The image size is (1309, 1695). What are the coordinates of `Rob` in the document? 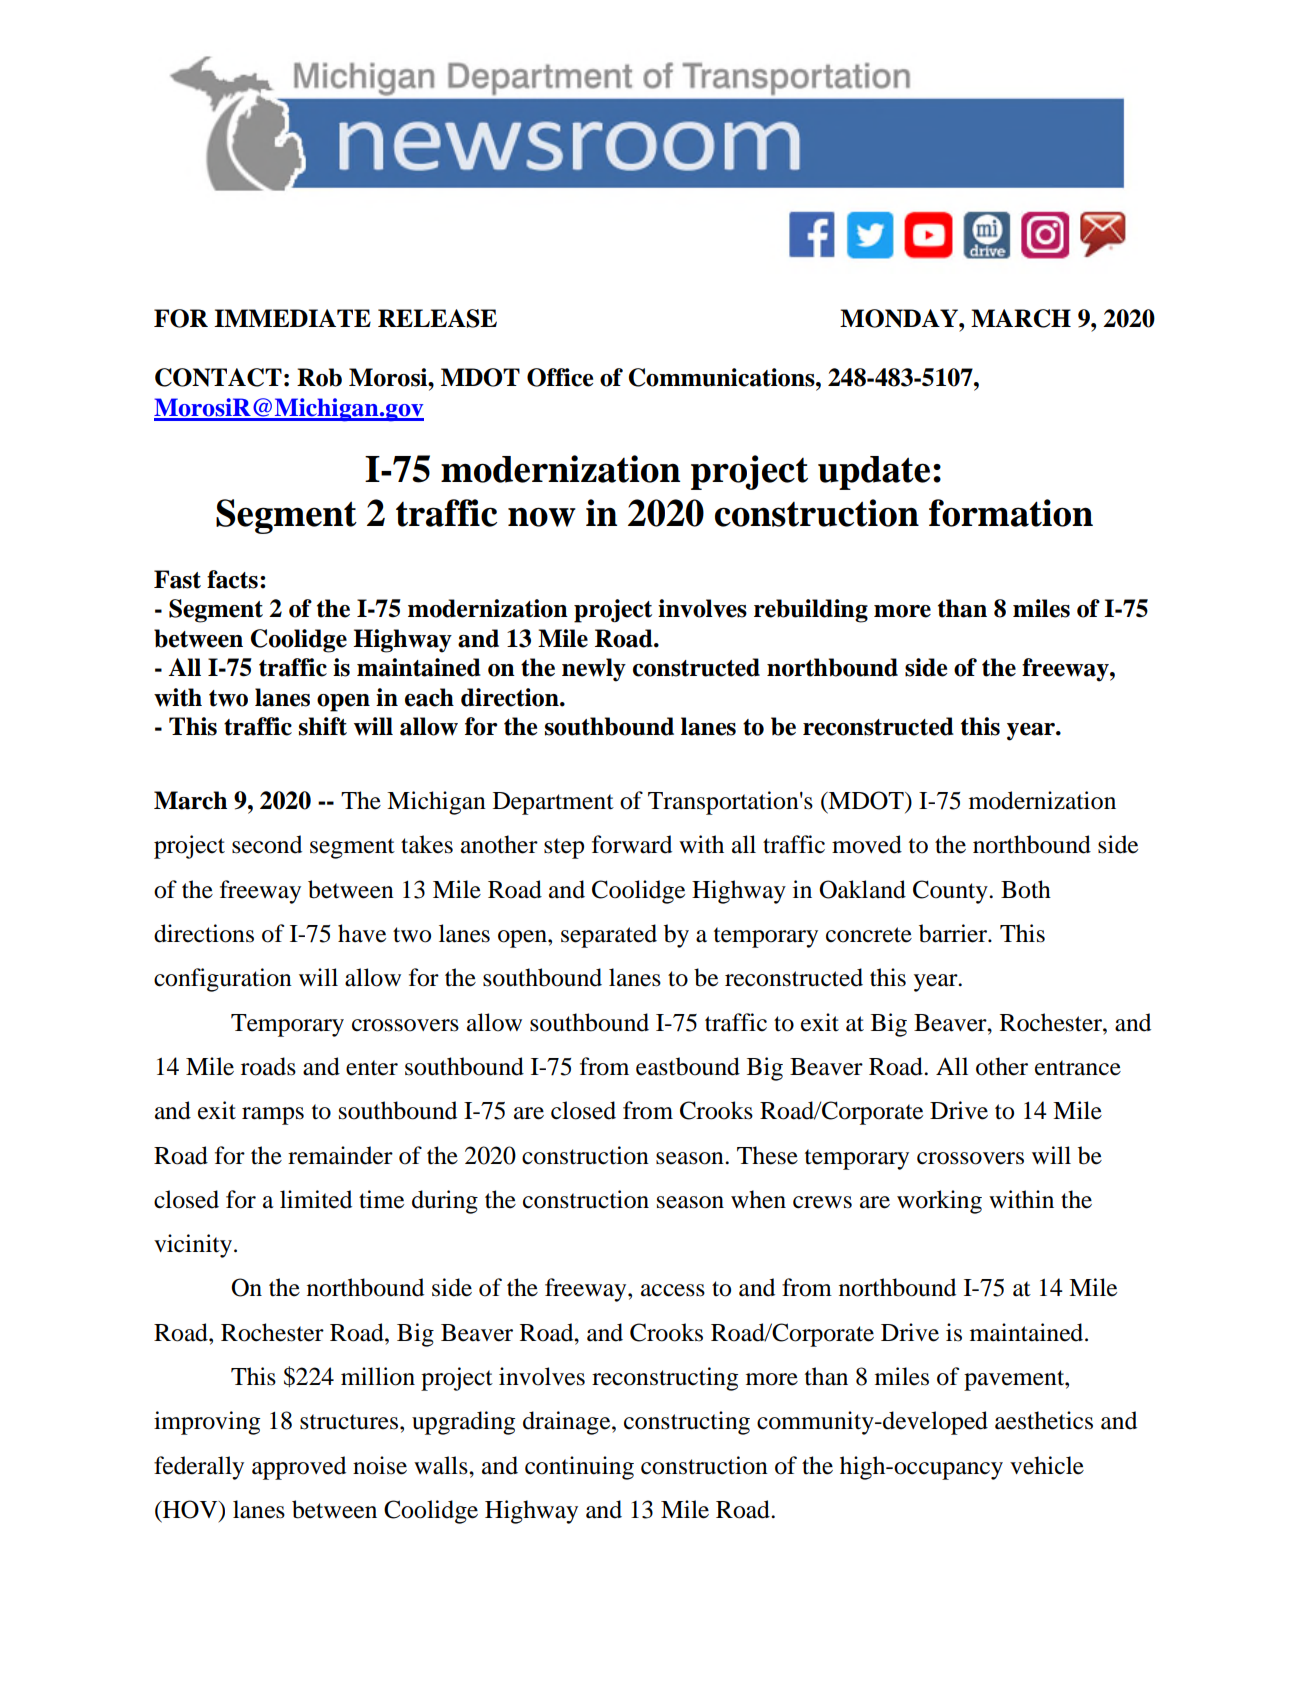 It's located at (319, 377).
